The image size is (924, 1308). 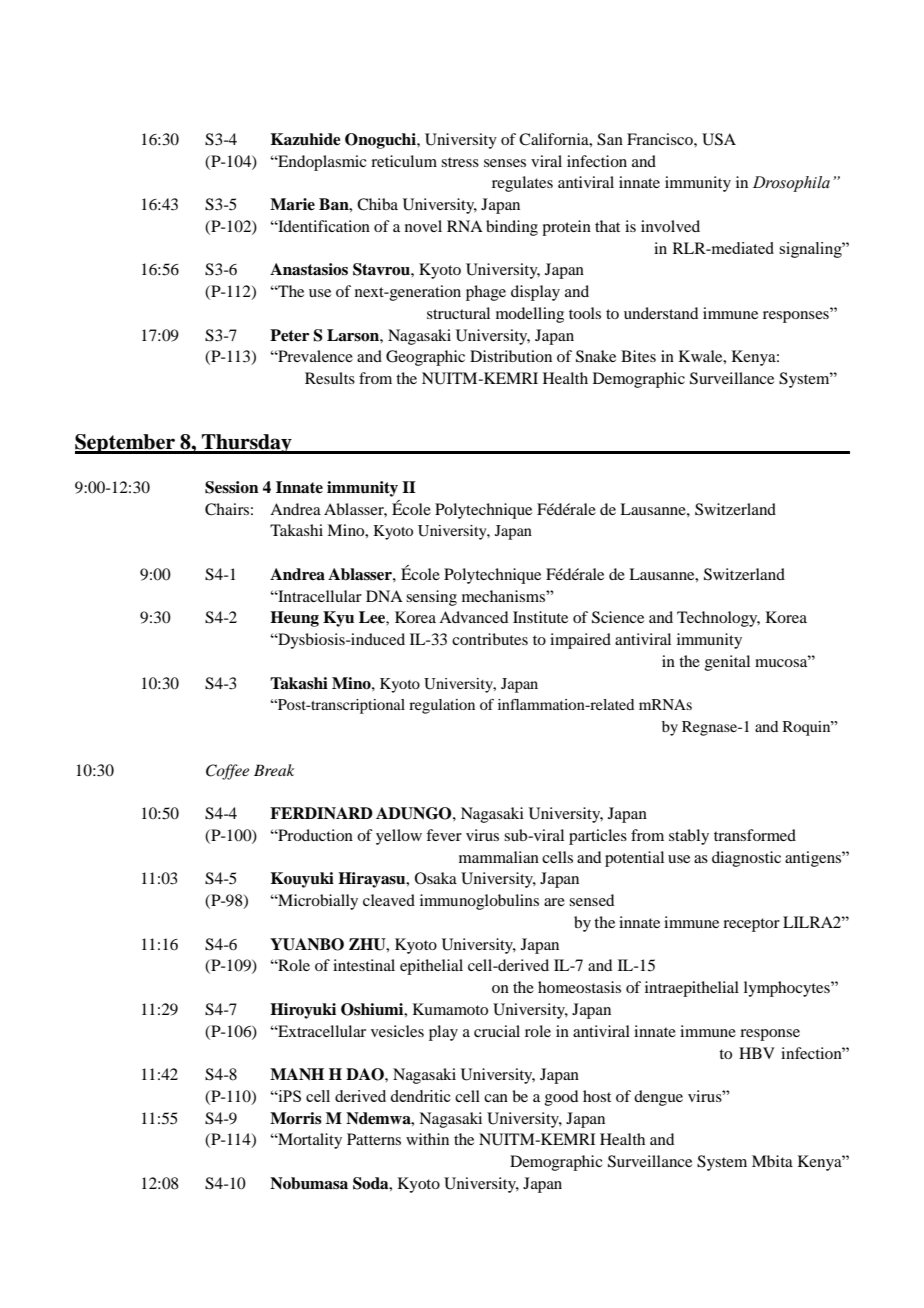 I want to click on Francisco, so click(x=661, y=139).
